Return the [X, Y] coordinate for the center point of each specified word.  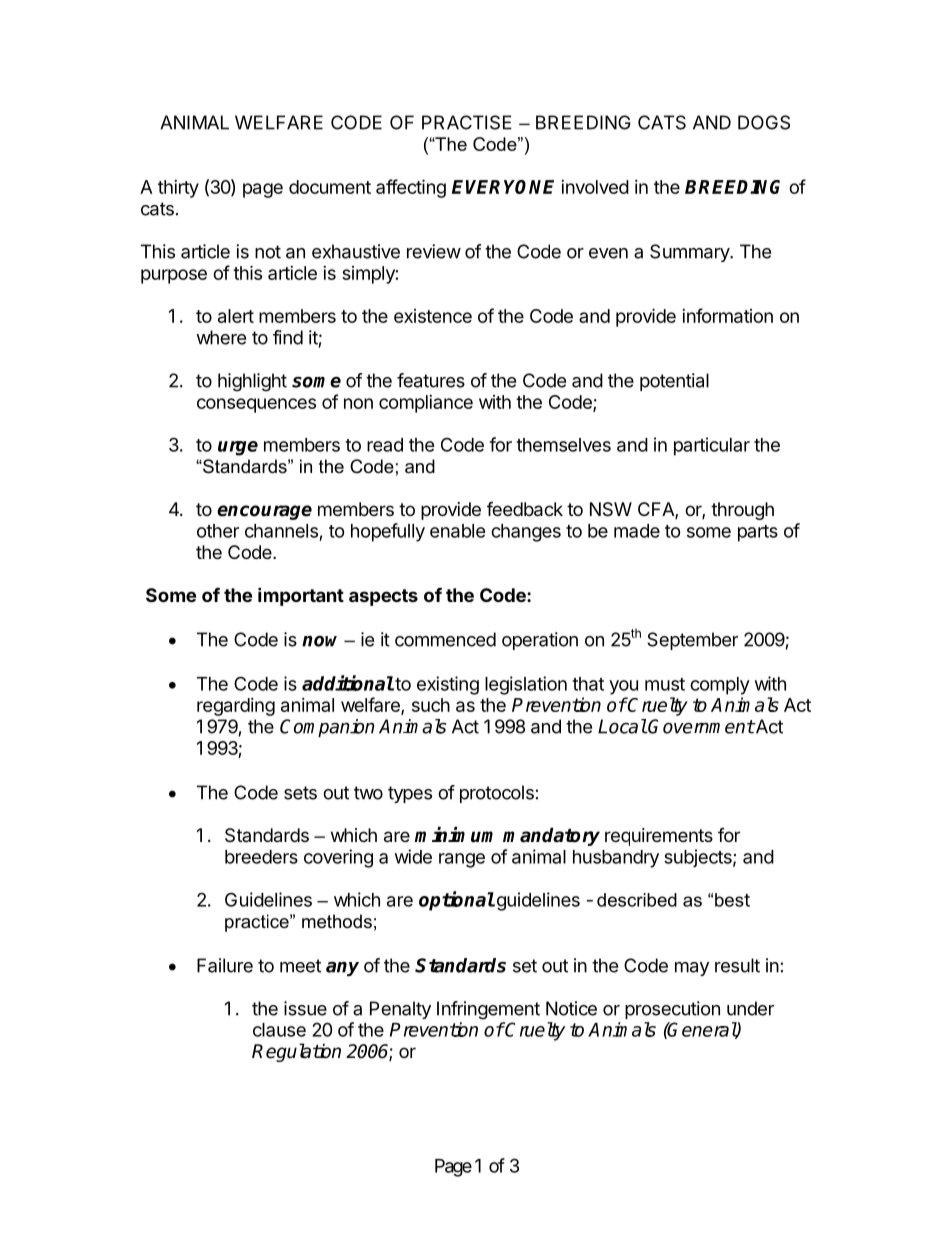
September [692, 641]
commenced [445, 639]
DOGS [764, 122]
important [301, 596]
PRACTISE [467, 122]
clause [279, 1030]
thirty [178, 189]
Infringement [488, 1010]
